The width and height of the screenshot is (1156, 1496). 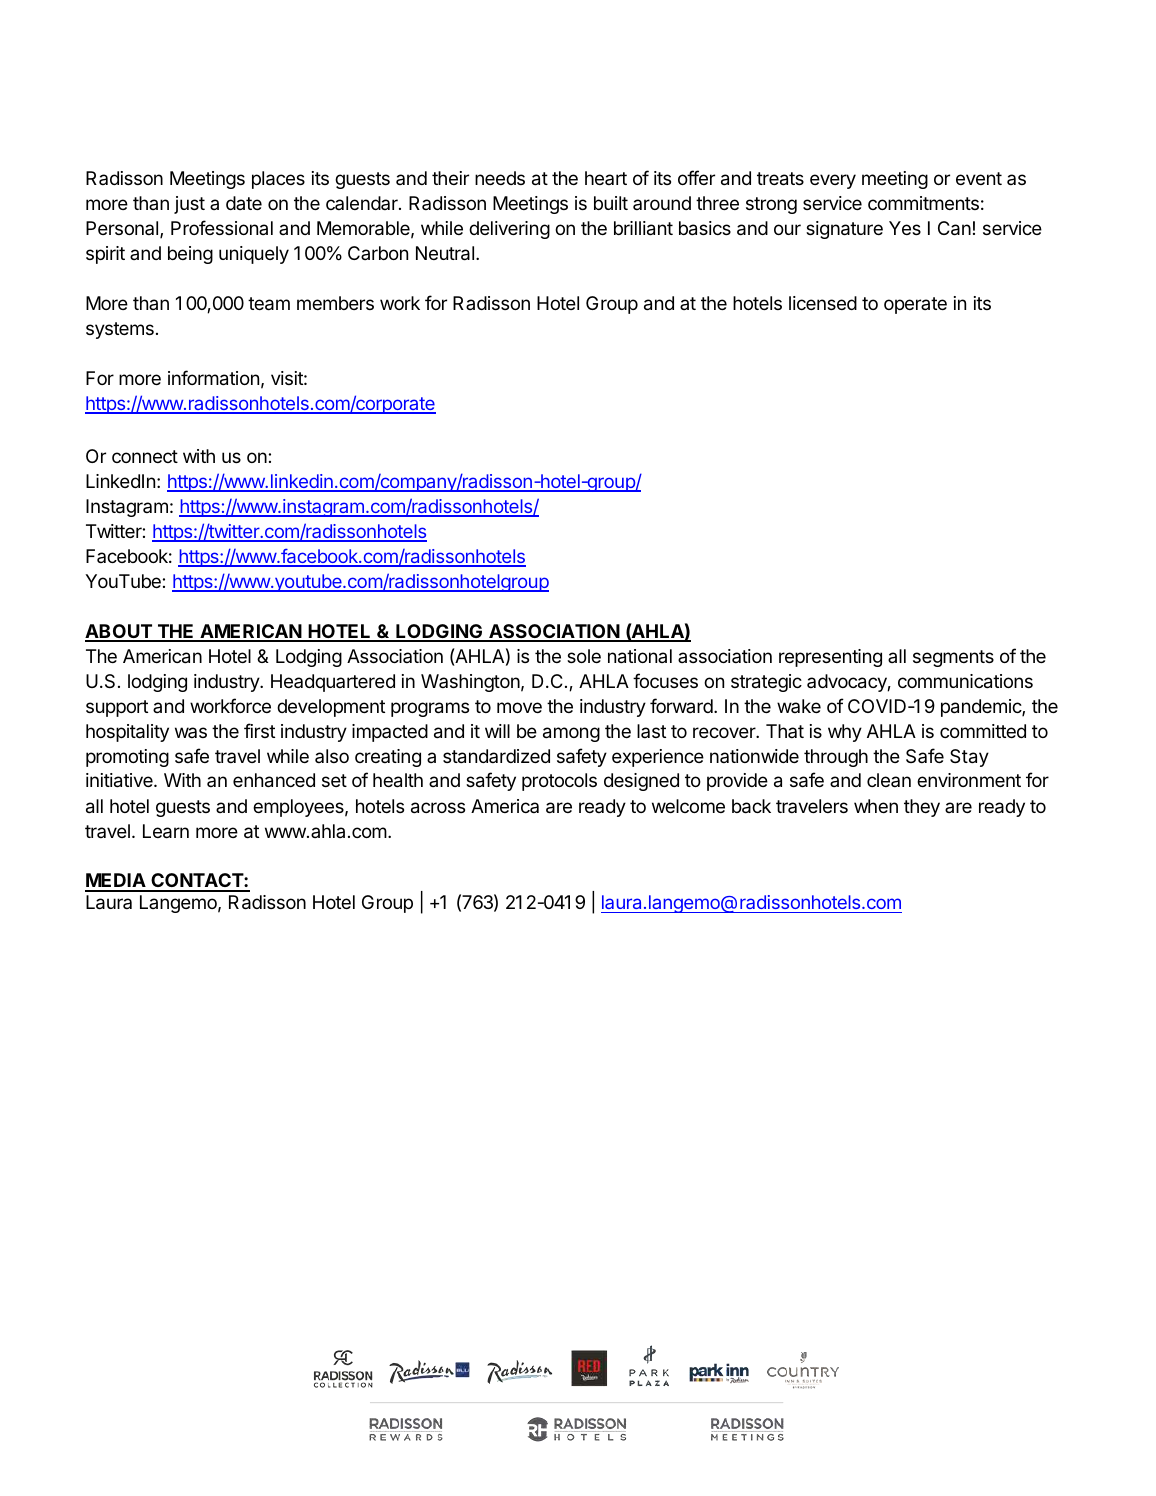 What do you see at coordinates (166, 831) in the screenshot?
I see `Learn` at bounding box center [166, 831].
